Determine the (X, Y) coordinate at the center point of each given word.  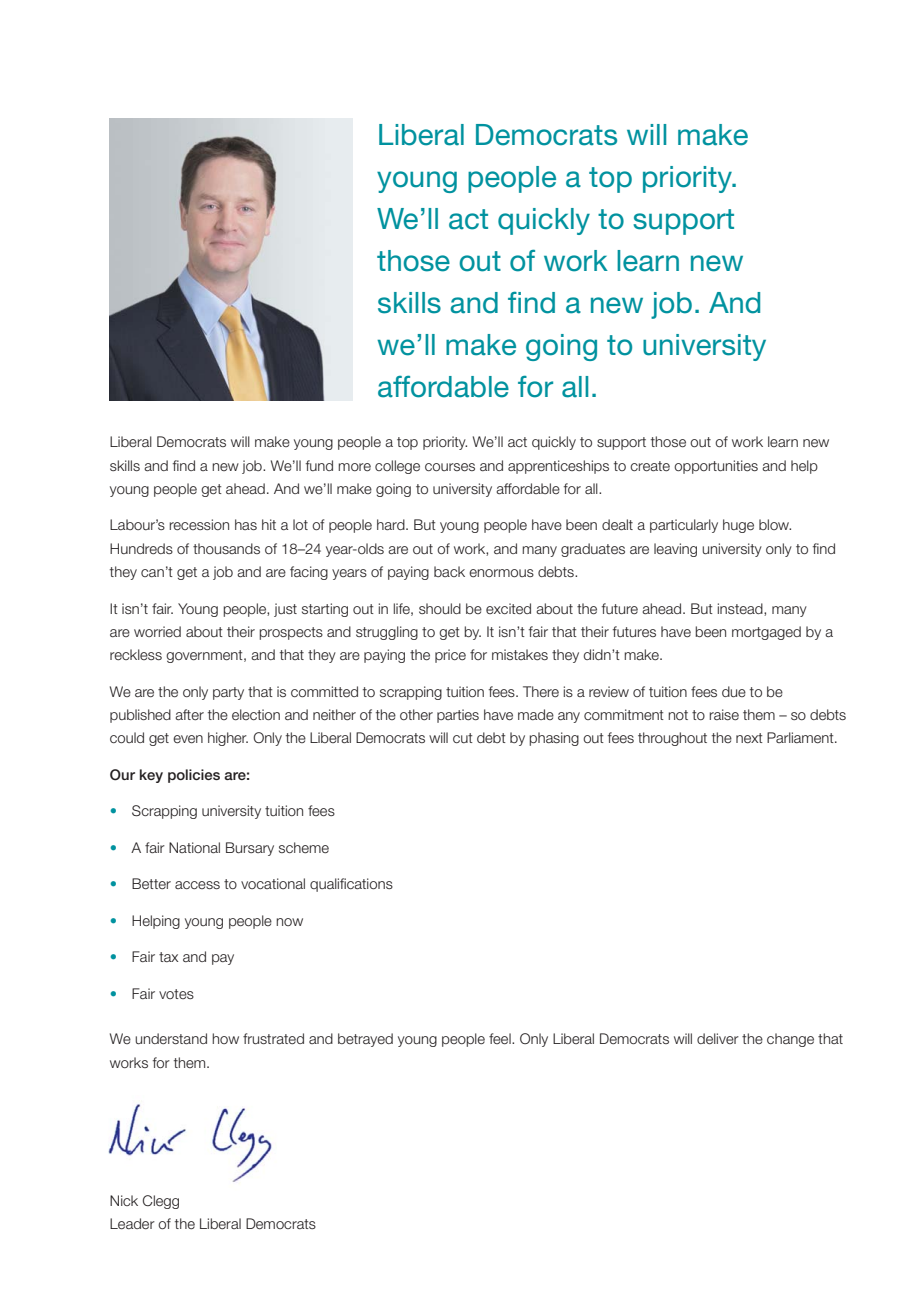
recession (199, 524)
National (194, 847)
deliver (718, 1039)
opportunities (716, 467)
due (734, 691)
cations (370, 883)
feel (501, 1039)
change (790, 1040)
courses (450, 467)
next (749, 738)
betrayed (365, 1040)
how (225, 1038)
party (228, 693)
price (450, 656)
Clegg (161, 1202)
